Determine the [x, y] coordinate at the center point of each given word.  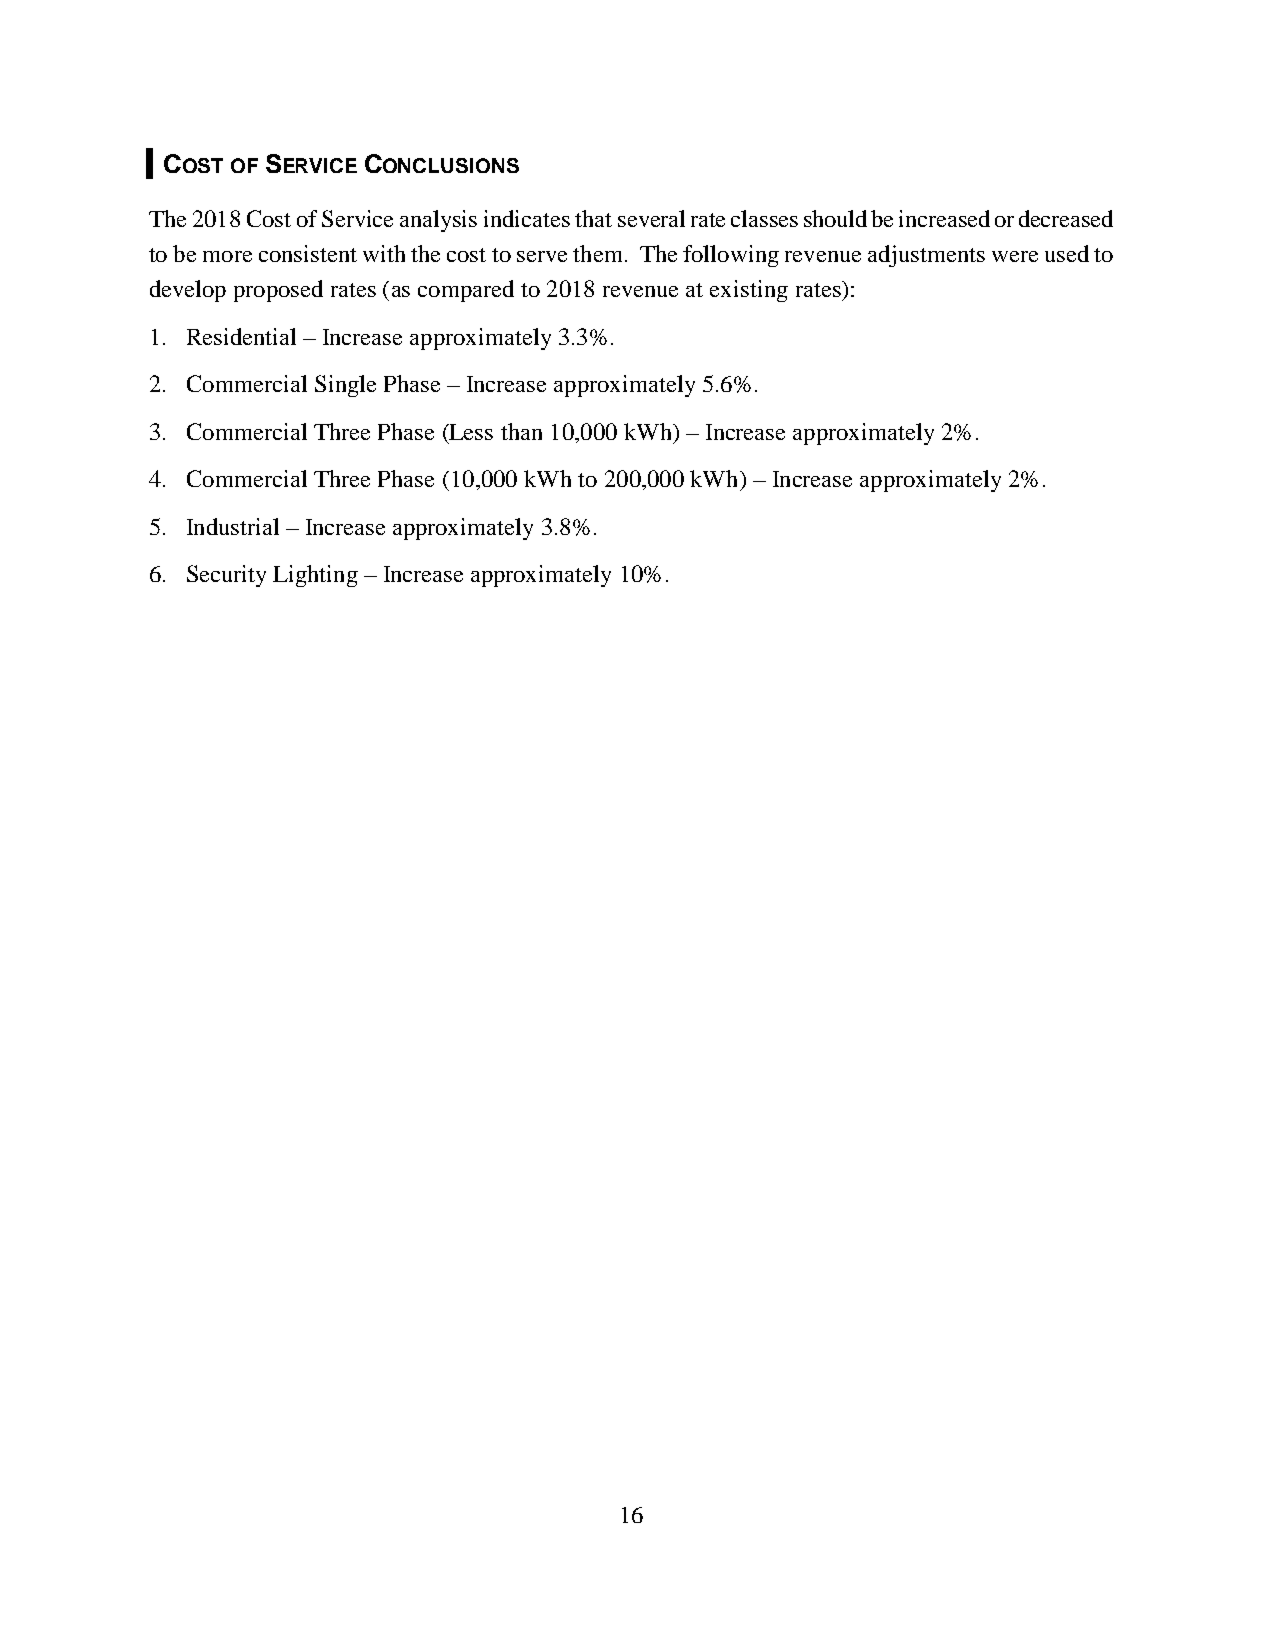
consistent [308, 253]
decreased [1066, 218]
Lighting [315, 576]
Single [345, 386]
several [651, 218]
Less [470, 432]
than [521, 431]
